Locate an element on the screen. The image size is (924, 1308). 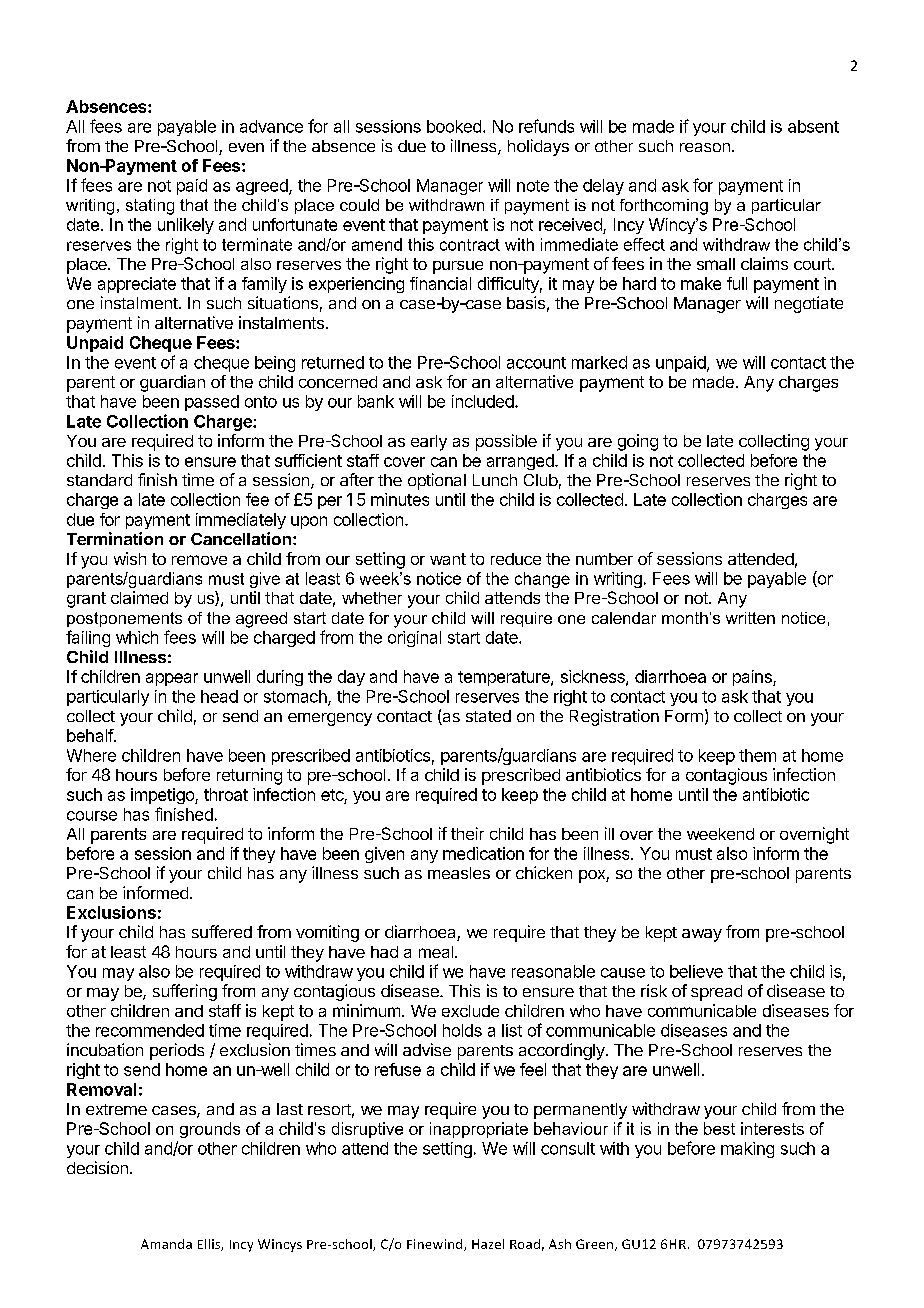
spread is located at coordinates (716, 993).
